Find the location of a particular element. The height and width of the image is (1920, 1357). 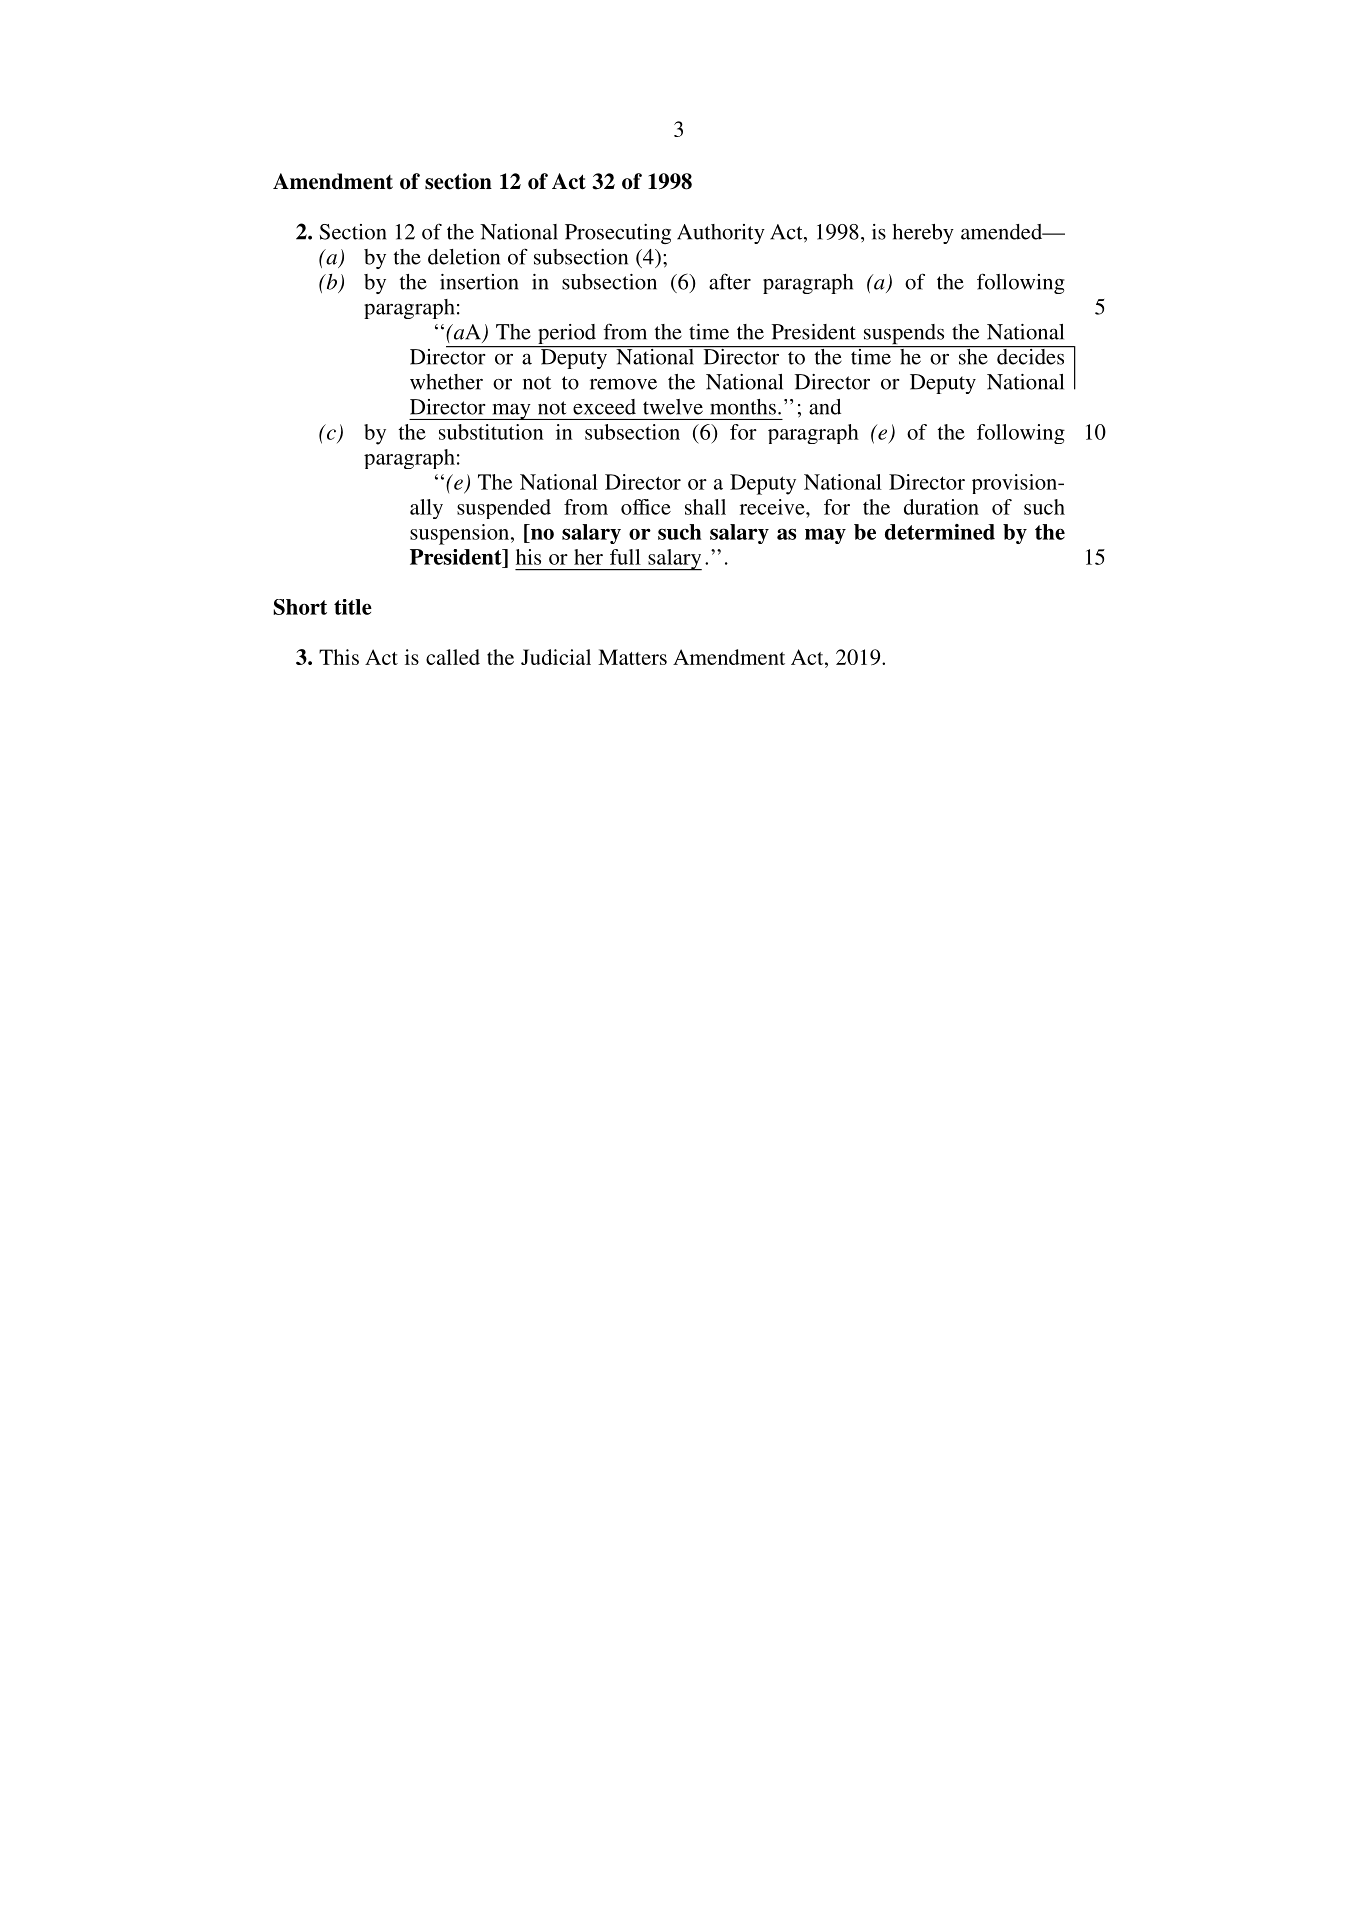

Matters is located at coordinates (632, 657).
